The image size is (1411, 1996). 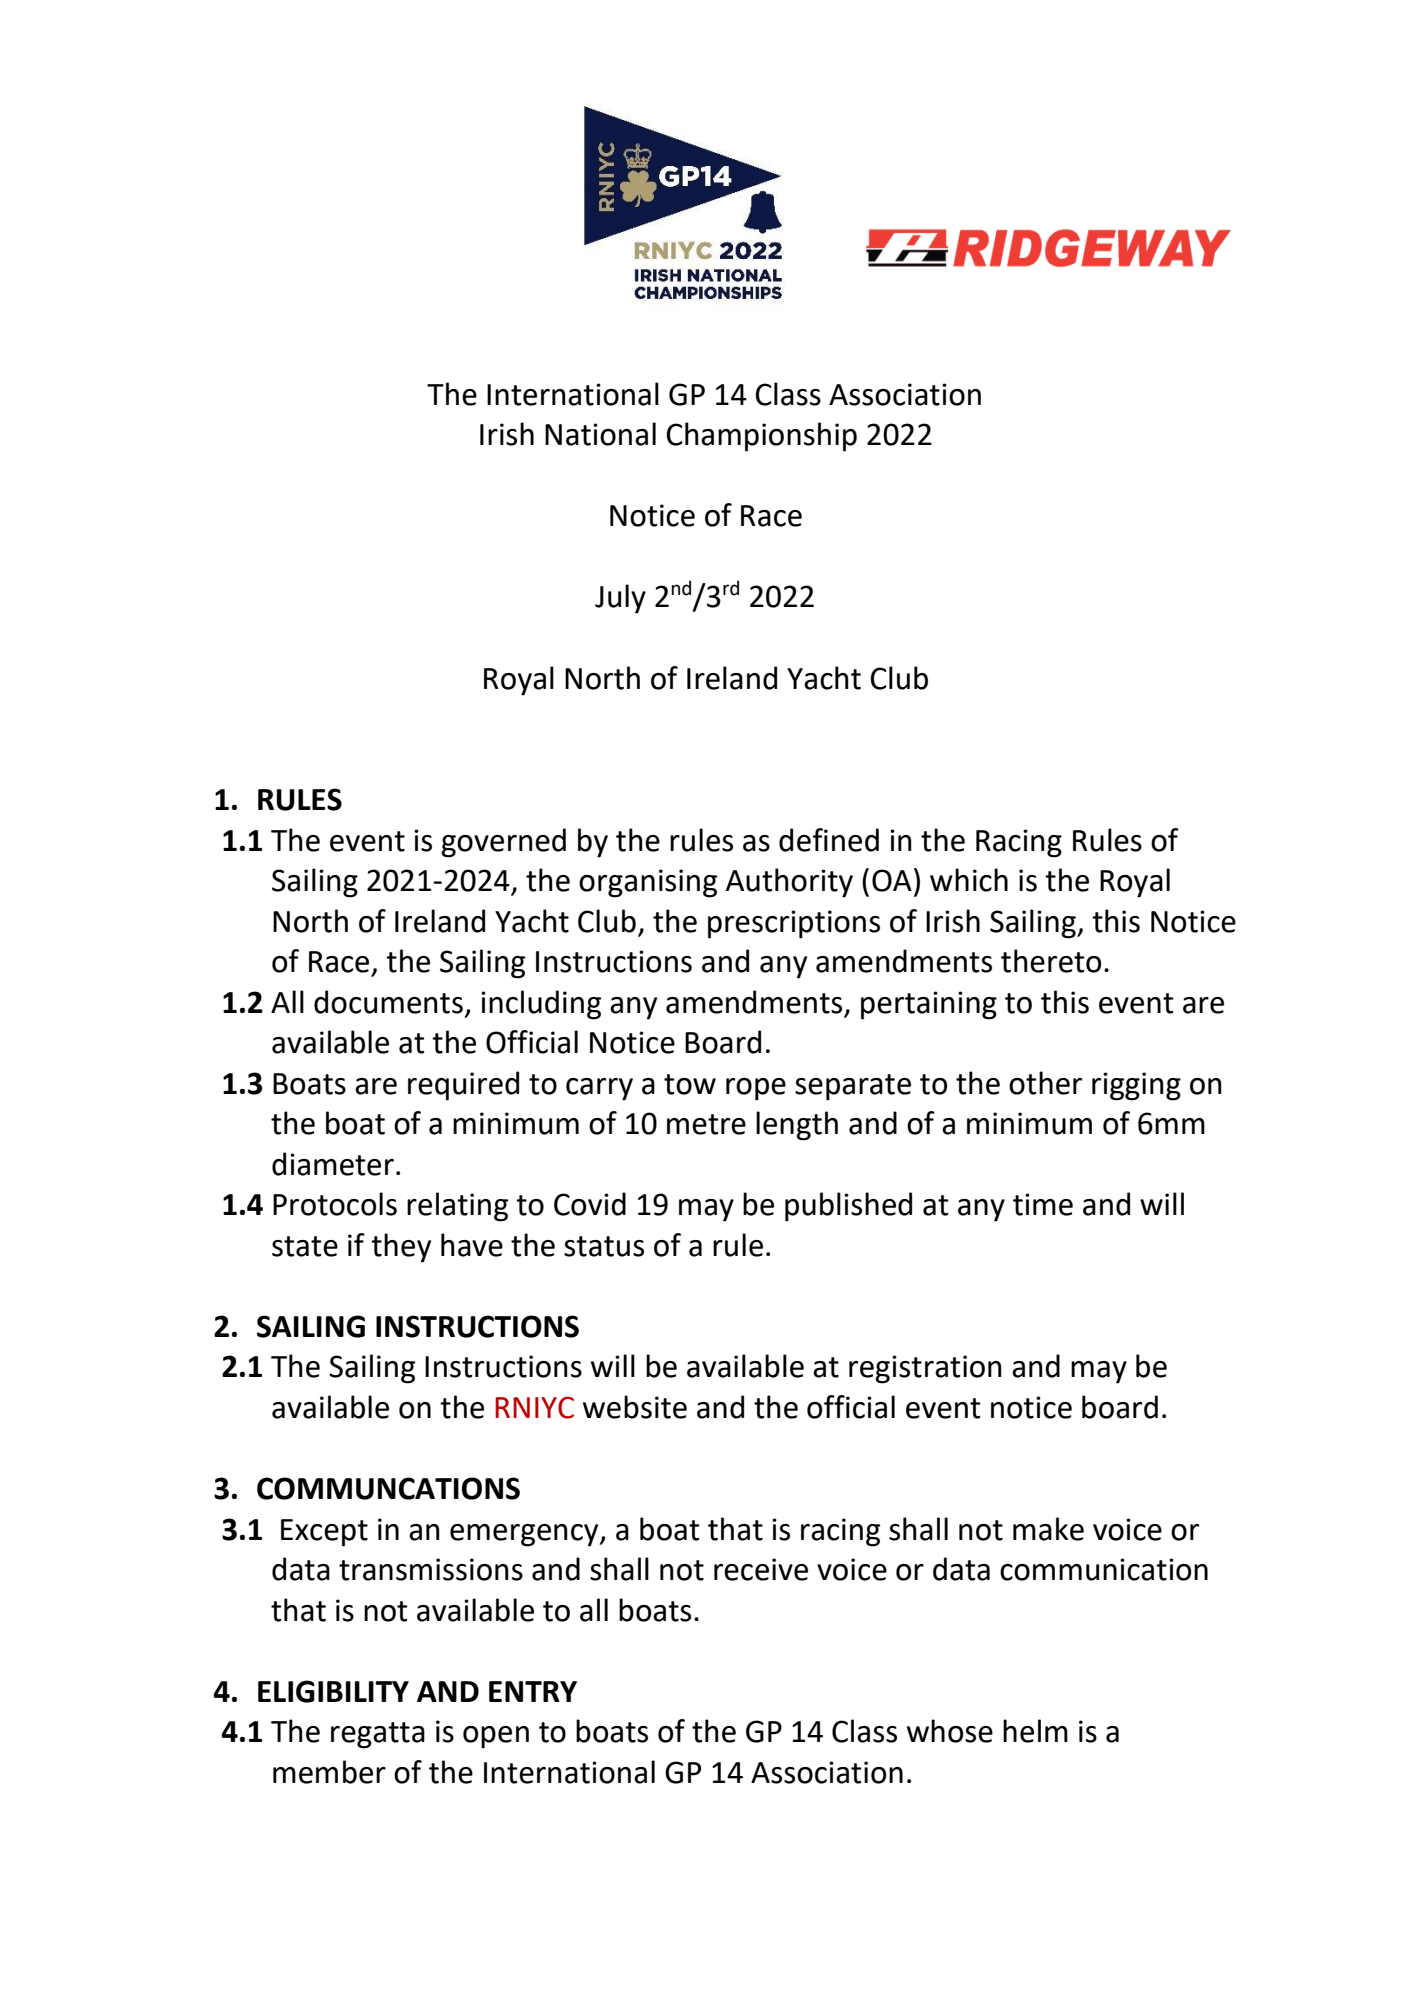 I want to click on Authority, so click(x=789, y=883).
